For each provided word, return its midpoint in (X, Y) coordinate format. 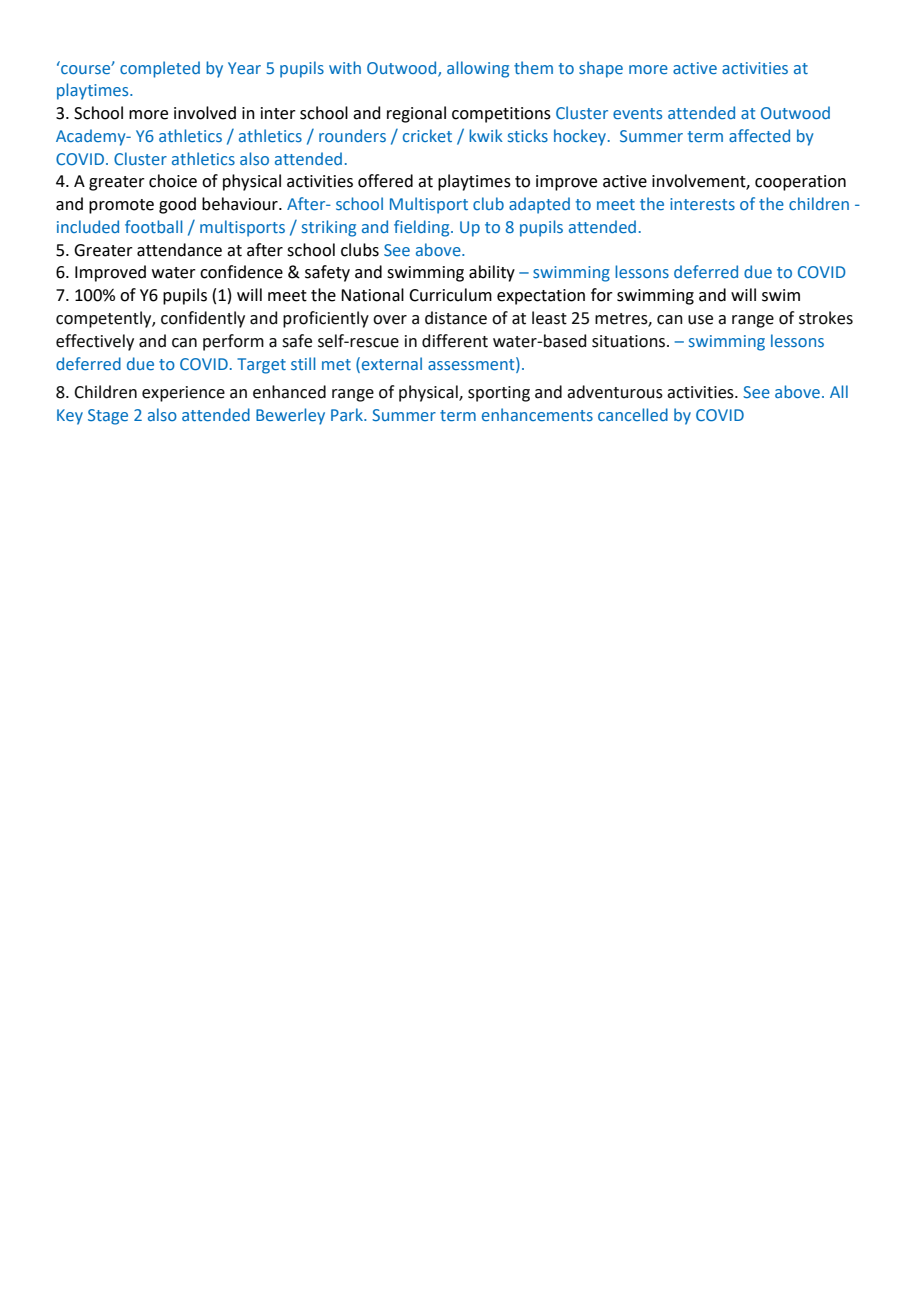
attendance (179, 250)
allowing (478, 69)
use (700, 320)
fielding (423, 228)
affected (759, 135)
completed (160, 69)
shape (601, 69)
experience (183, 394)
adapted (539, 205)
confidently (203, 319)
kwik (486, 135)
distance (456, 318)
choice (173, 181)
